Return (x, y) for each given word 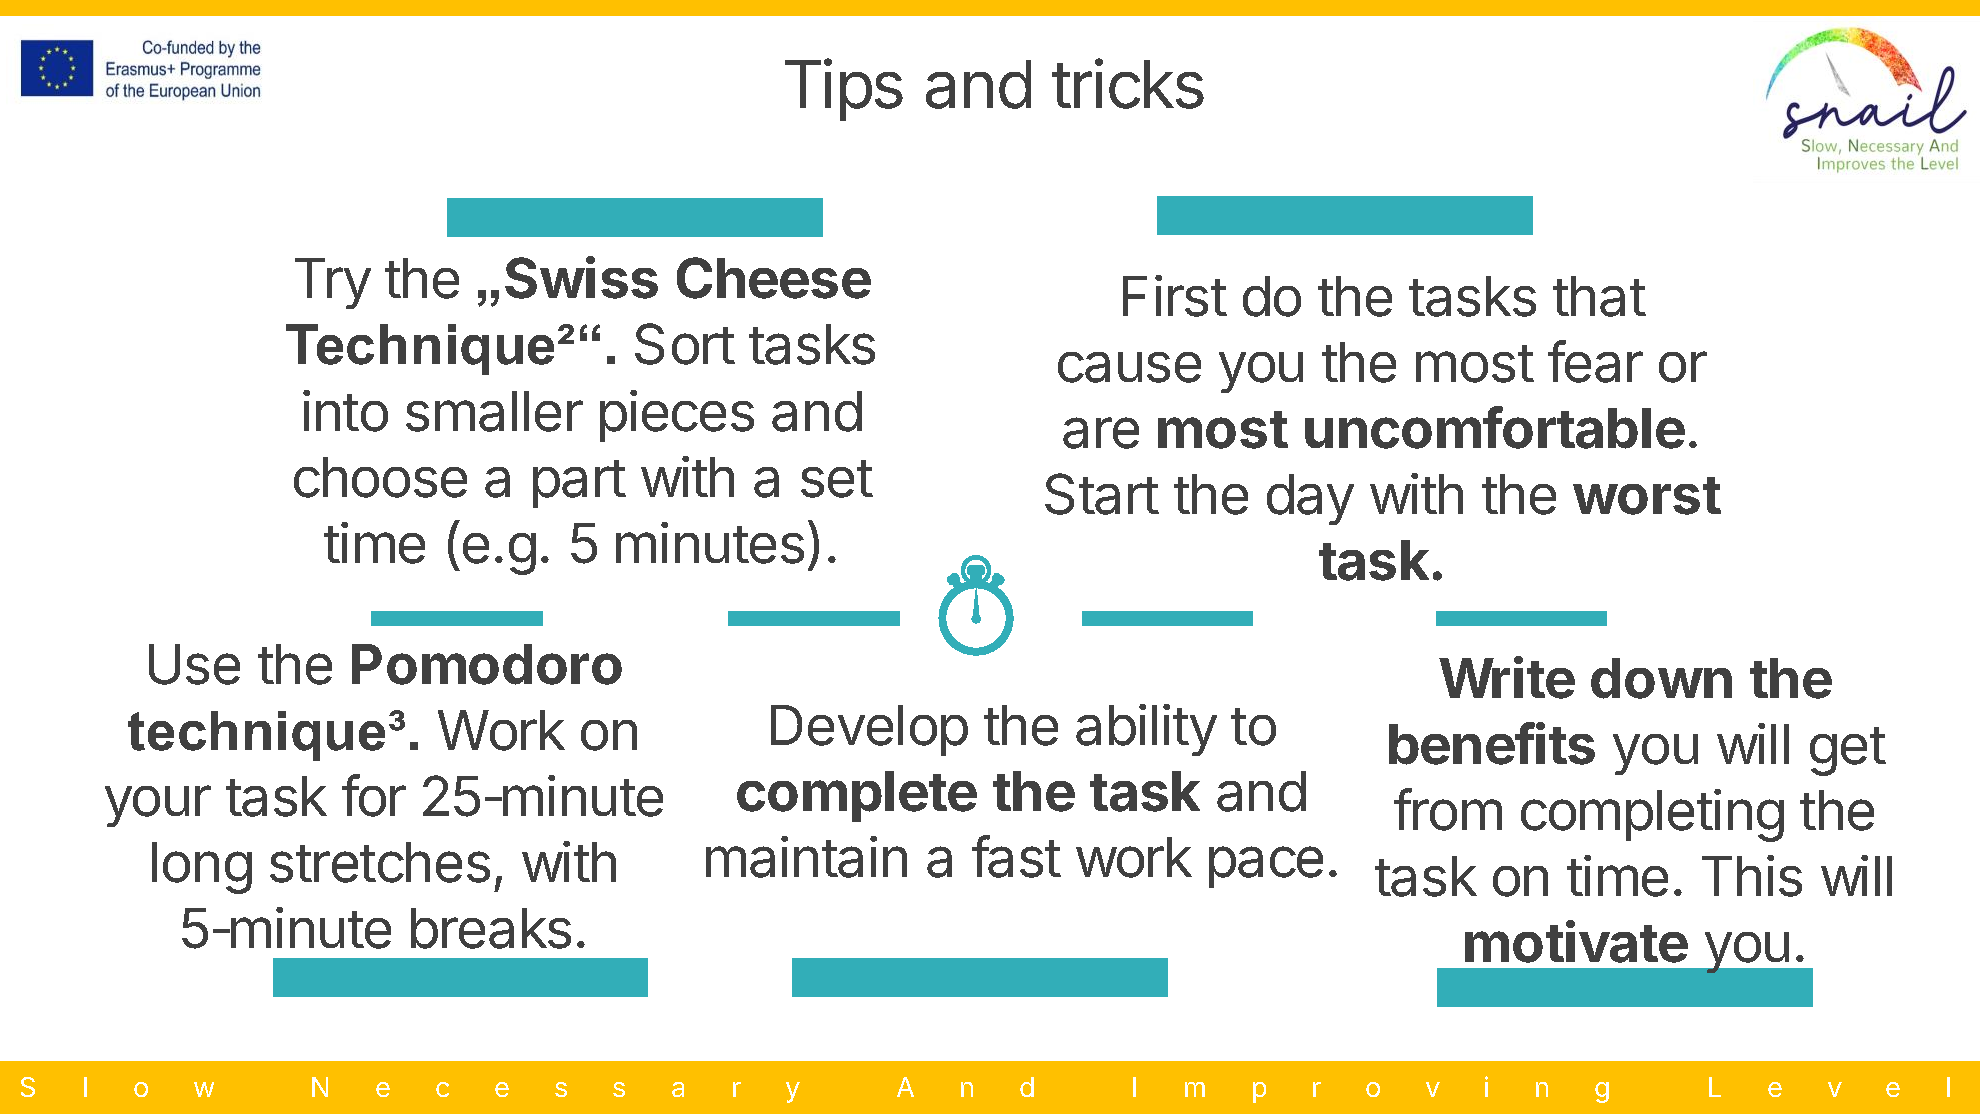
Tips (844, 90)
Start (1102, 494)
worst (1647, 496)
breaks (491, 928)
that (1599, 296)
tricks (1128, 84)
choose (380, 477)
